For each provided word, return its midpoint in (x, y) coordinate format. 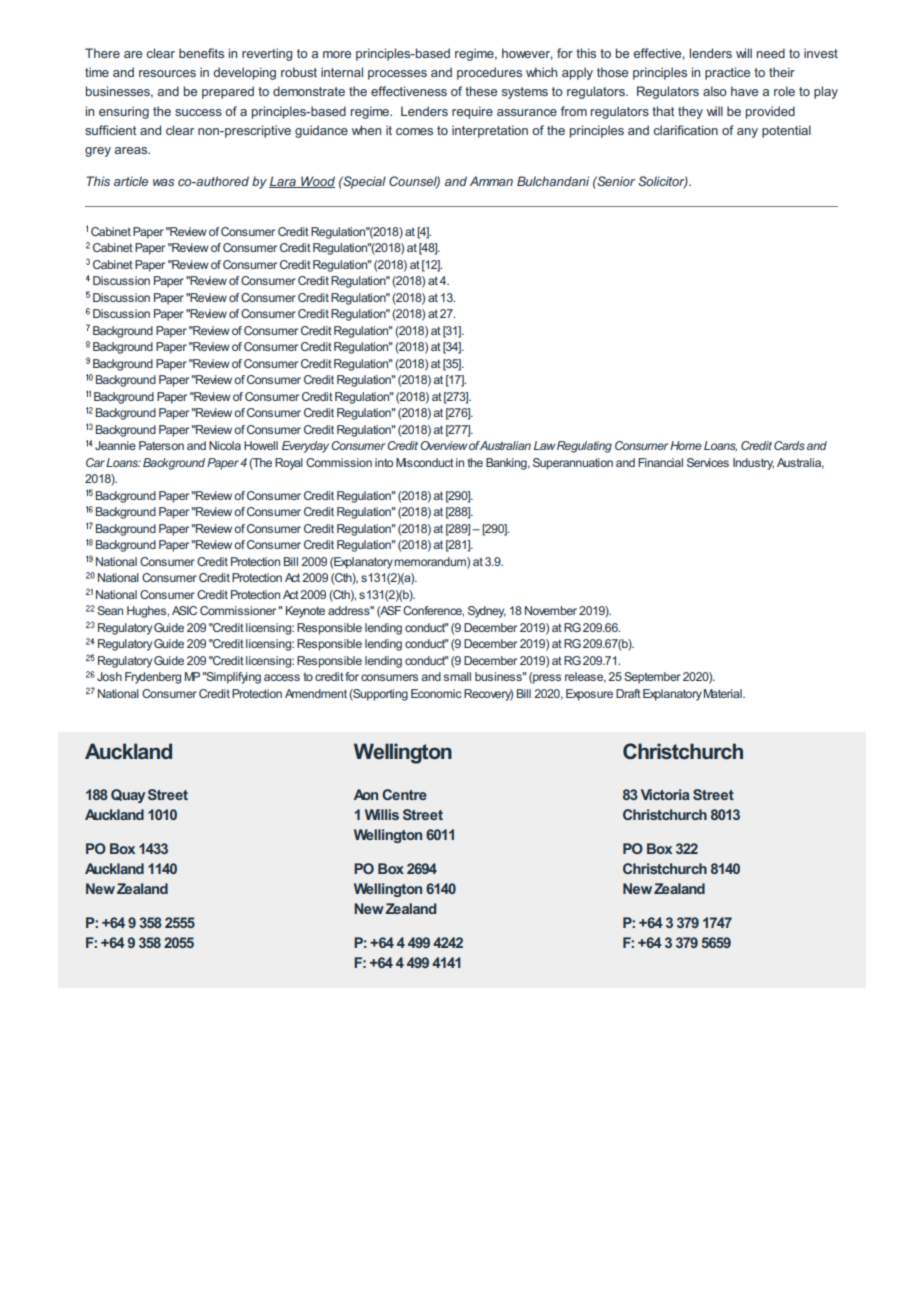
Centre (404, 794)
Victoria (665, 794)
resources (167, 73)
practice (727, 73)
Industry (753, 464)
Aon (366, 794)
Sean (110, 610)
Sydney (487, 612)
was (164, 182)
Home (686, 445)
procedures (489, 73)
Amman (491, 181)
